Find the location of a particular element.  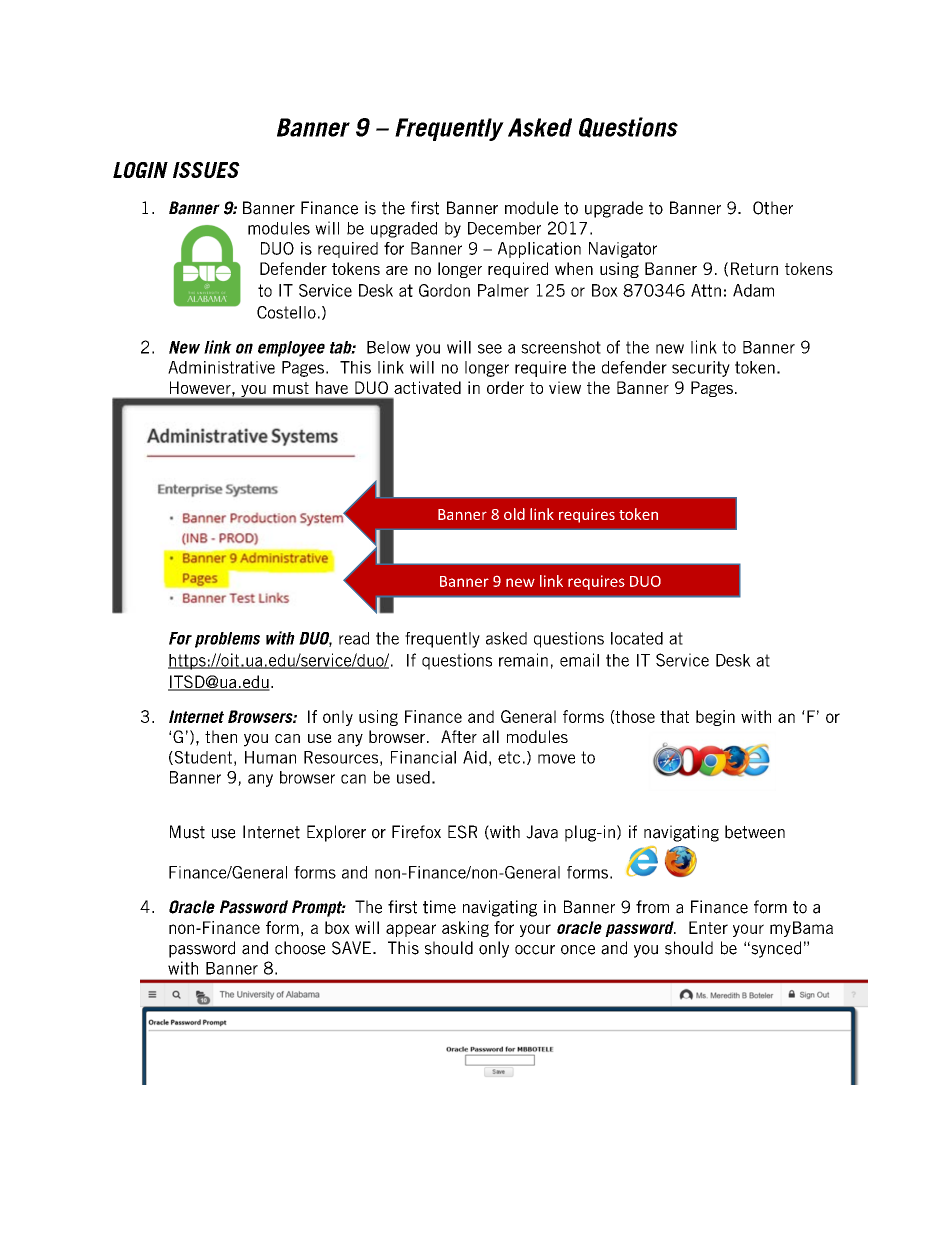

activated is located at coordinates (427, 387).
